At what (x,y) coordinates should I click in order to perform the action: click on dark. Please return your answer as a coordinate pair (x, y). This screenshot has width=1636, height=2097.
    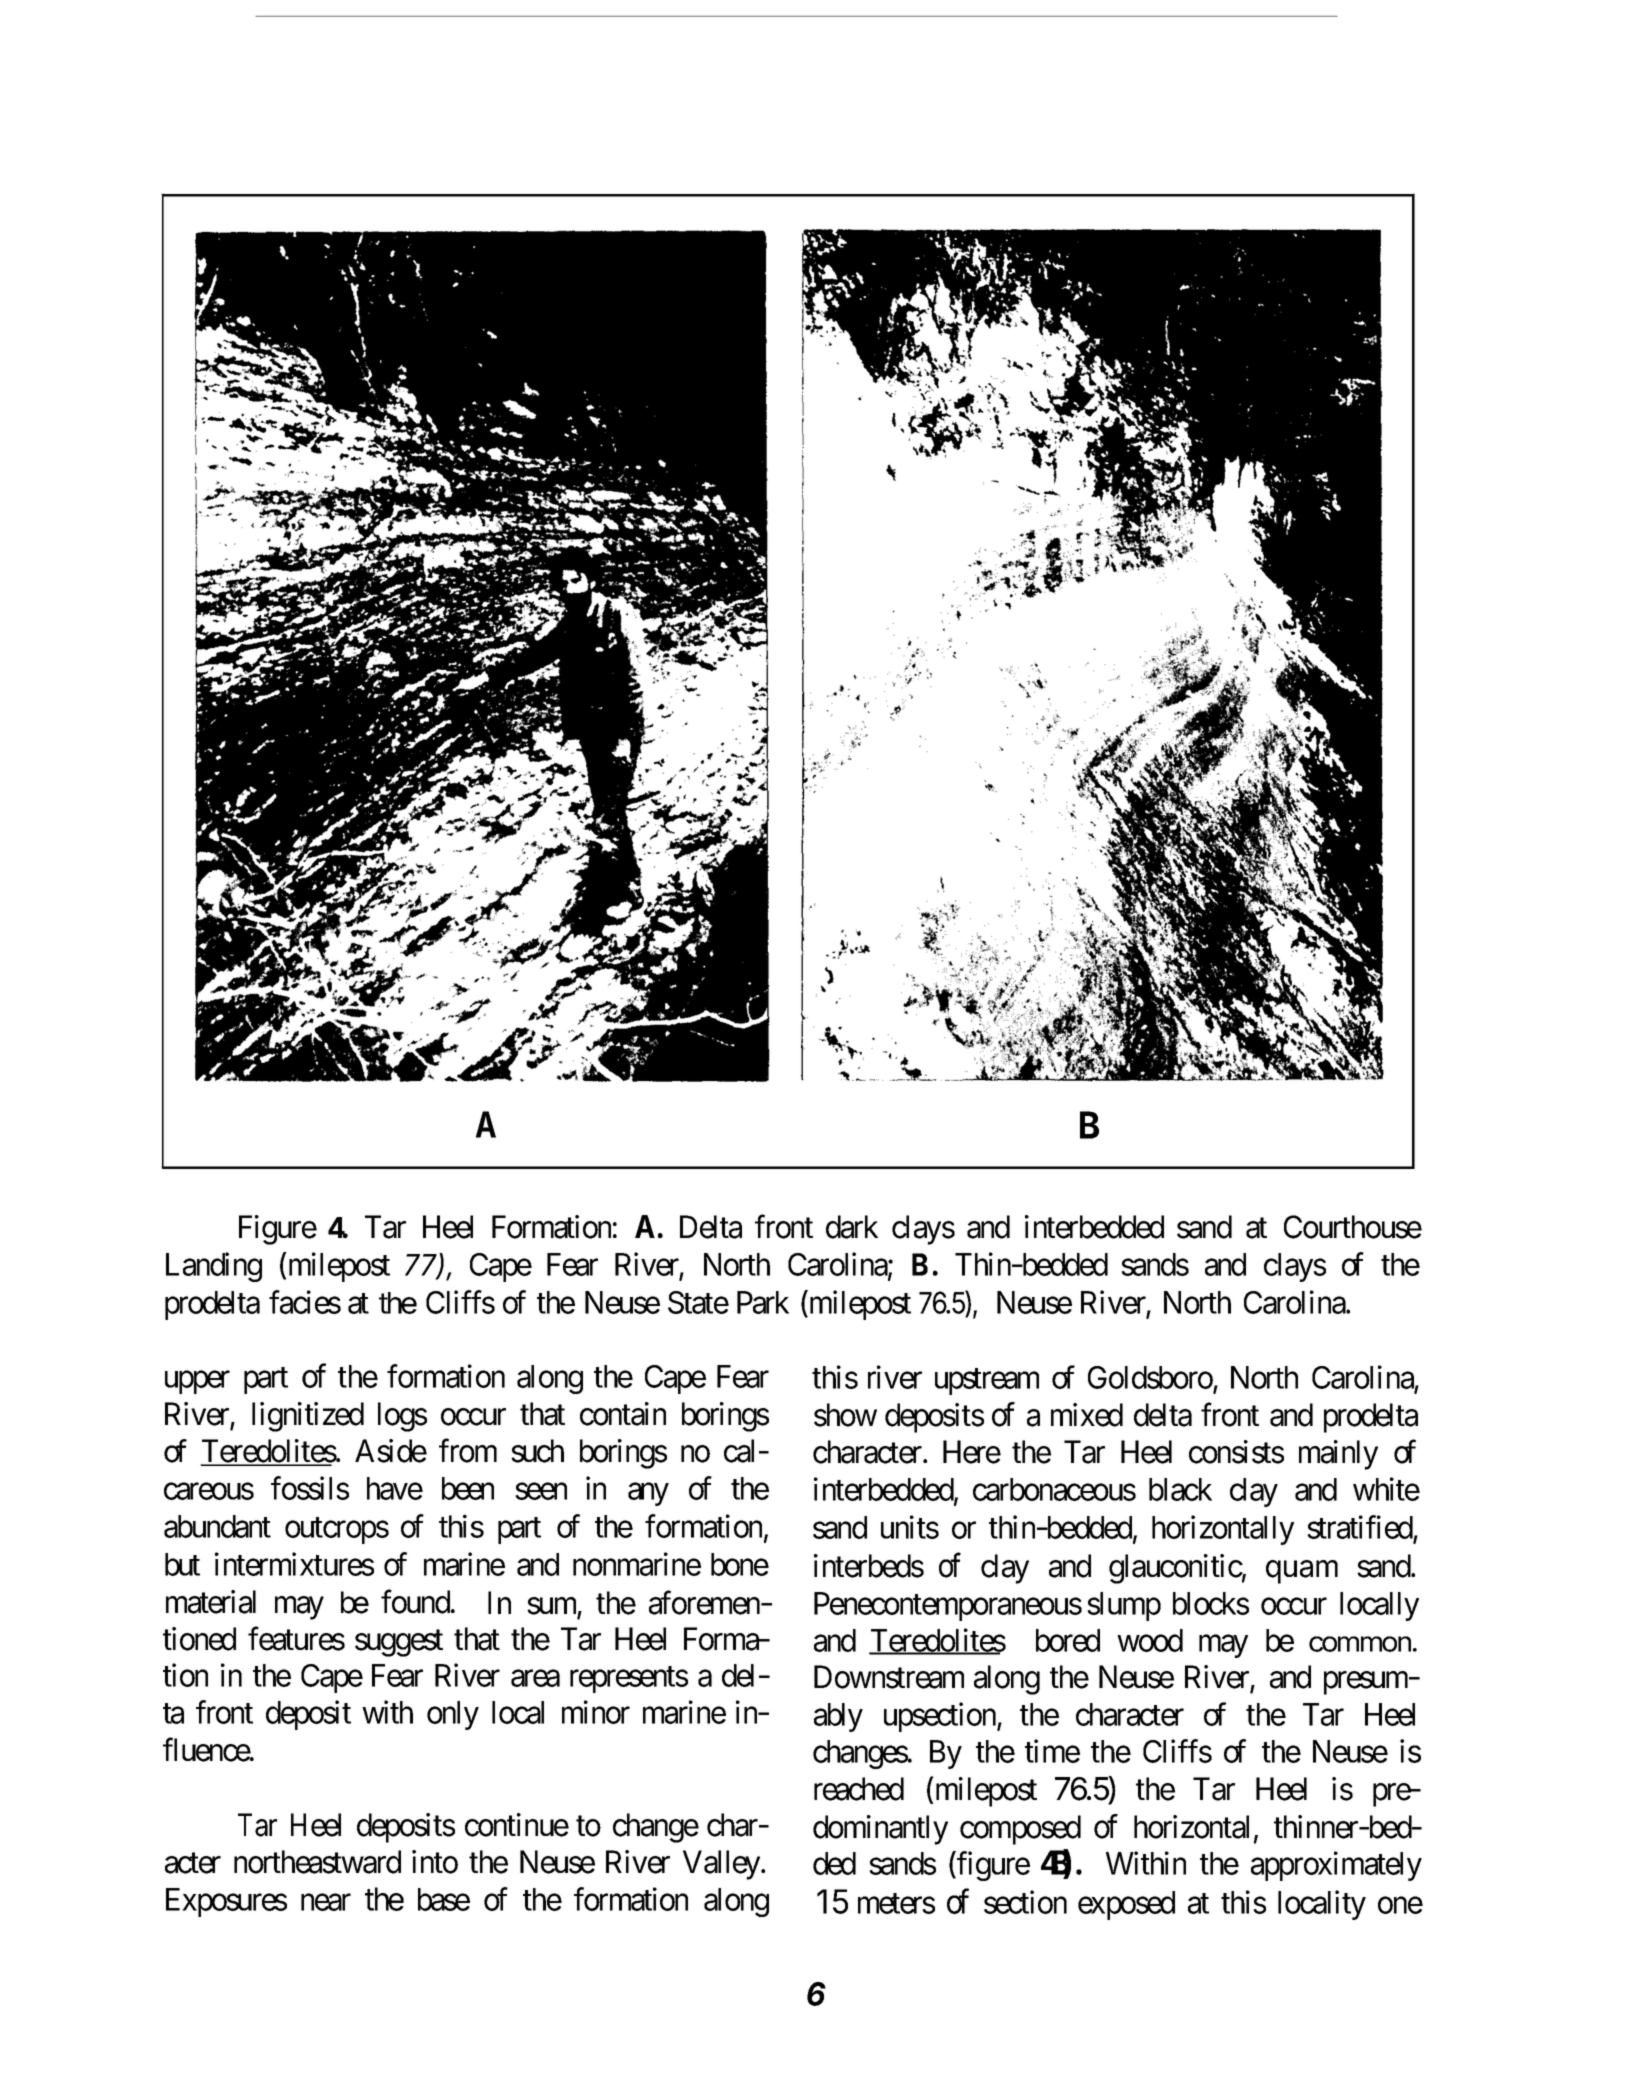
    Looking at the image, I should click on (852, 1227).
